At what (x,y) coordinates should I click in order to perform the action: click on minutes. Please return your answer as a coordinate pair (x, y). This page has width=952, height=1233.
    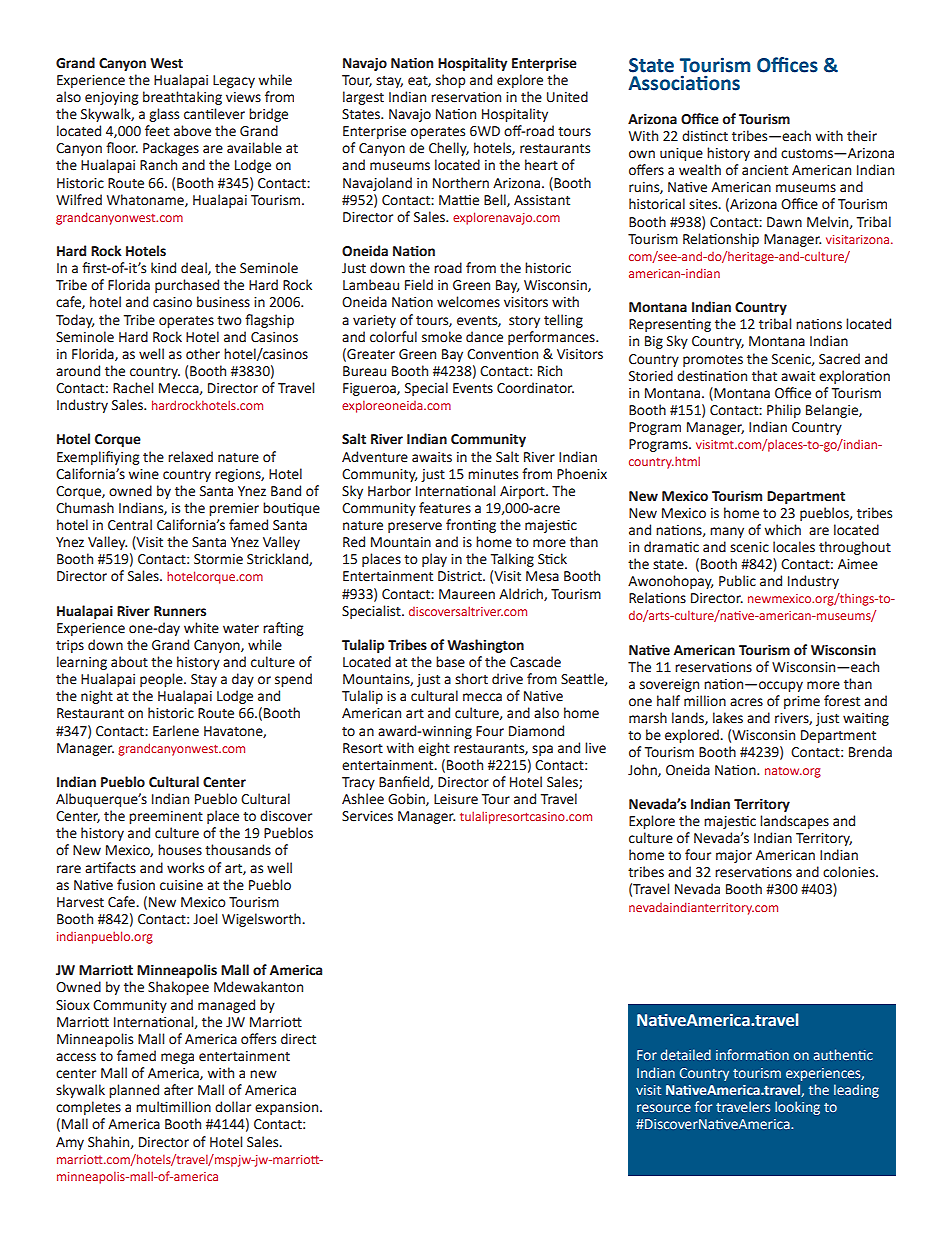
    Looking at the image, I should click on (493, 474).
